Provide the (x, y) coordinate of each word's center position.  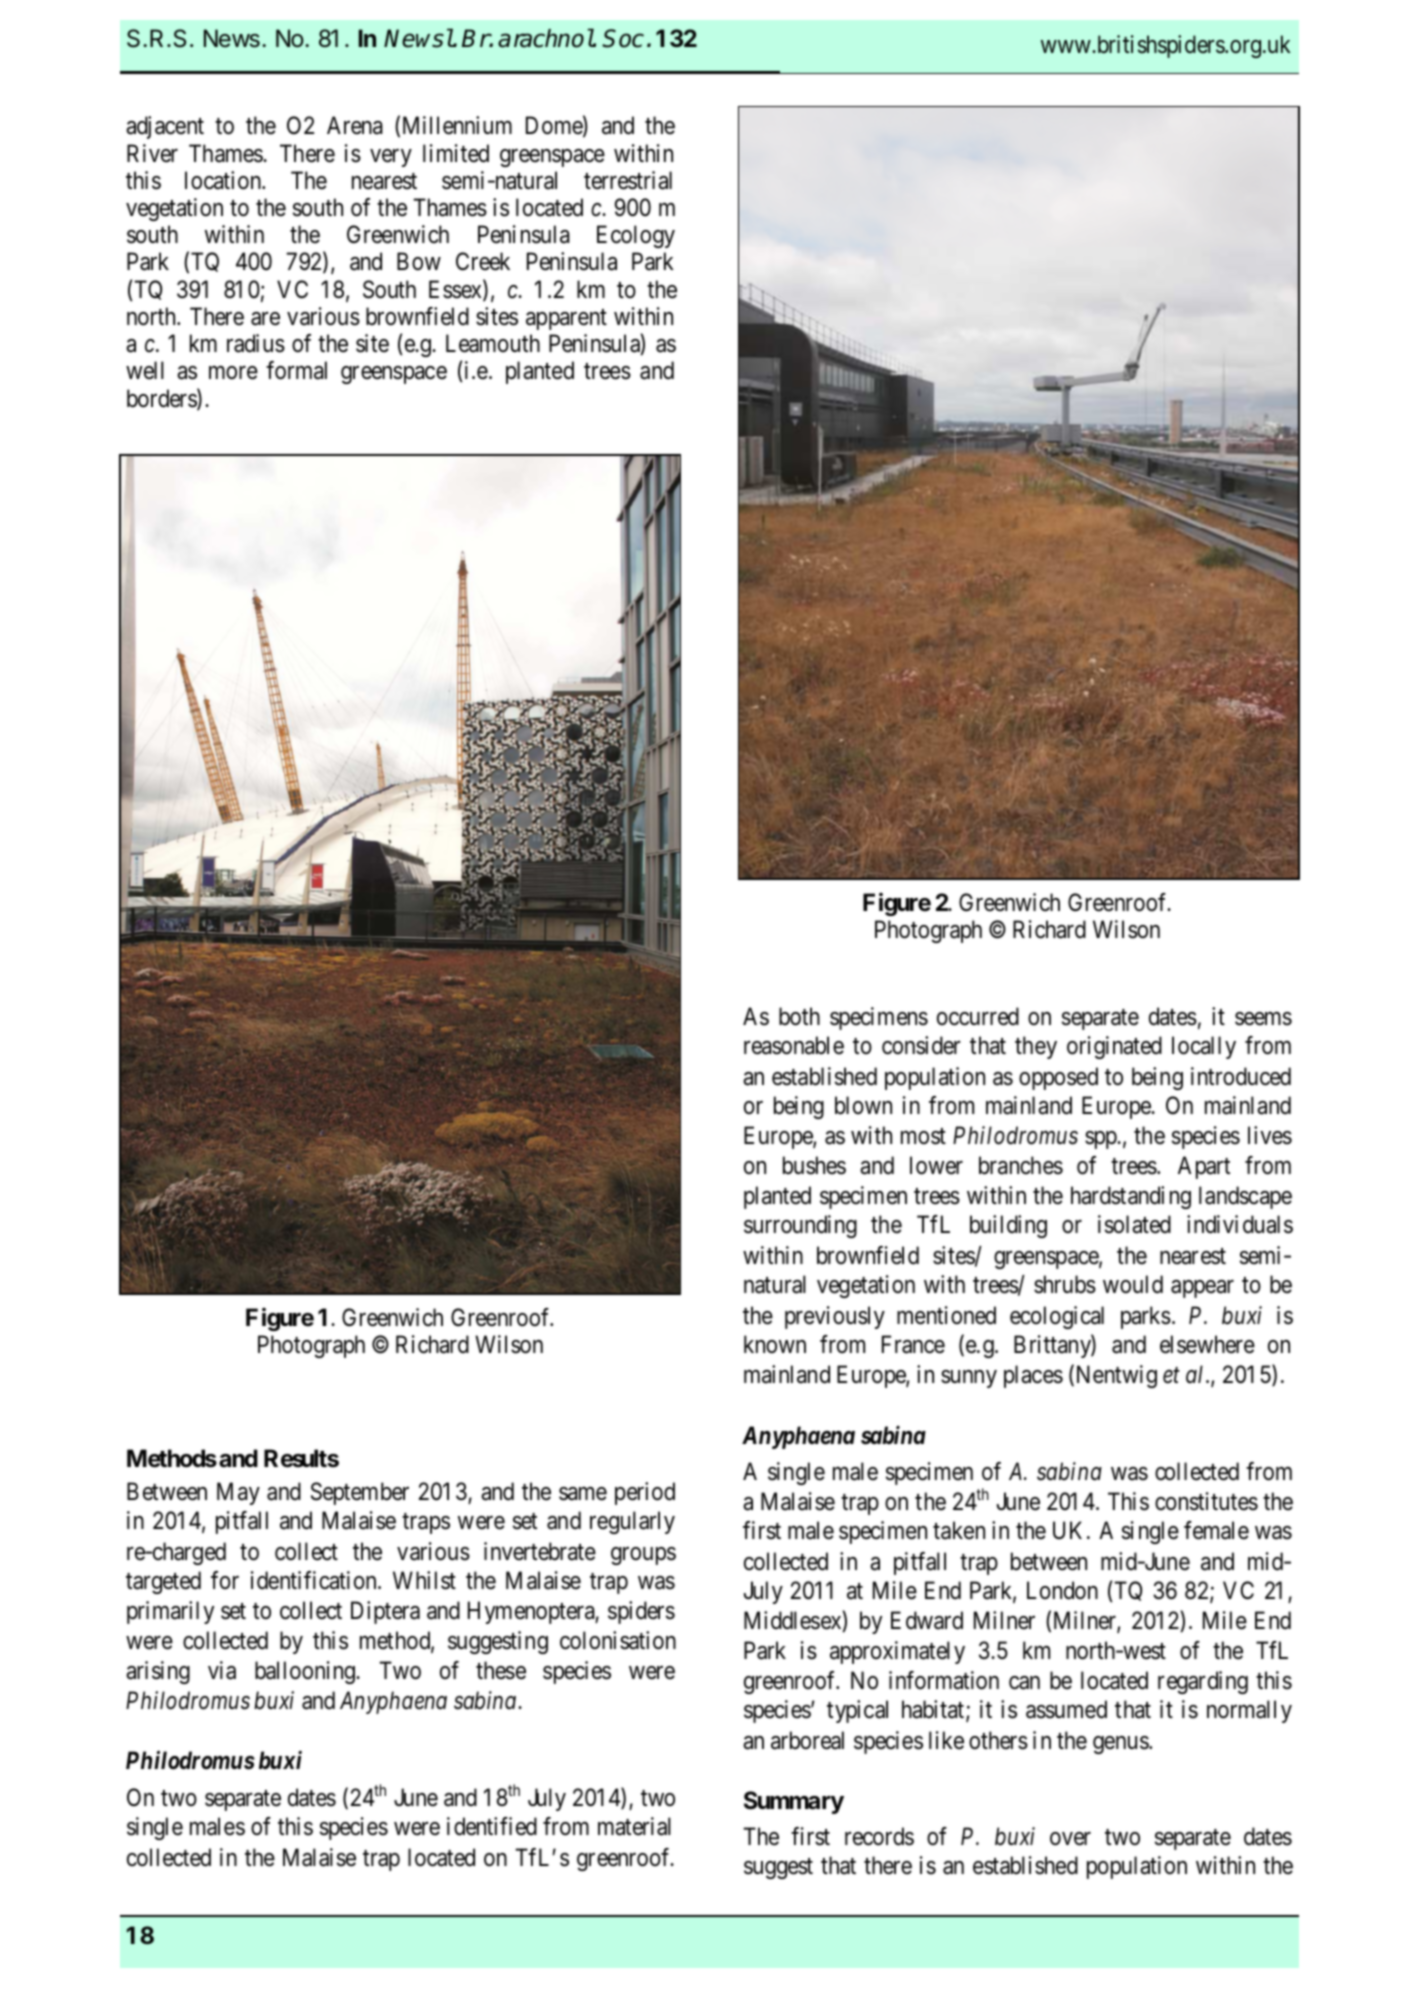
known (775, 1344)
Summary (794, 1802)
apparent (566, 319)
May (238, 1493)
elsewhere (1207, 1344)
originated (1114, 1047)
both (799, 1016)
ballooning (306, 1672)
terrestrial (628, 180)
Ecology (636, 236)
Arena (355, 125)
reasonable (794, 1045)
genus (1121, 1745)
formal (296, 370)
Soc (623, 38)
